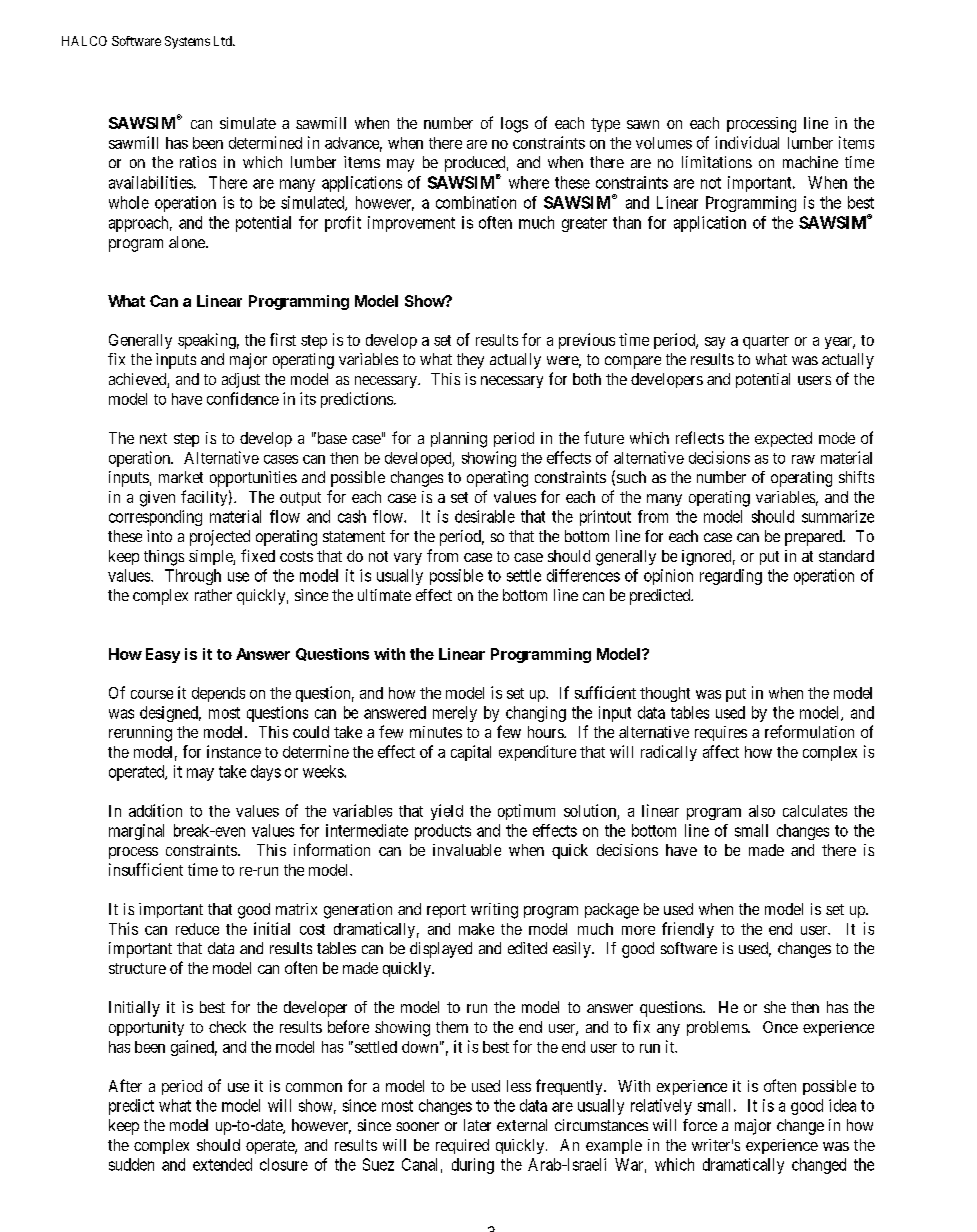 The height and width of the document is (1232, 977). I want to click on individual, so click(747, 142).
